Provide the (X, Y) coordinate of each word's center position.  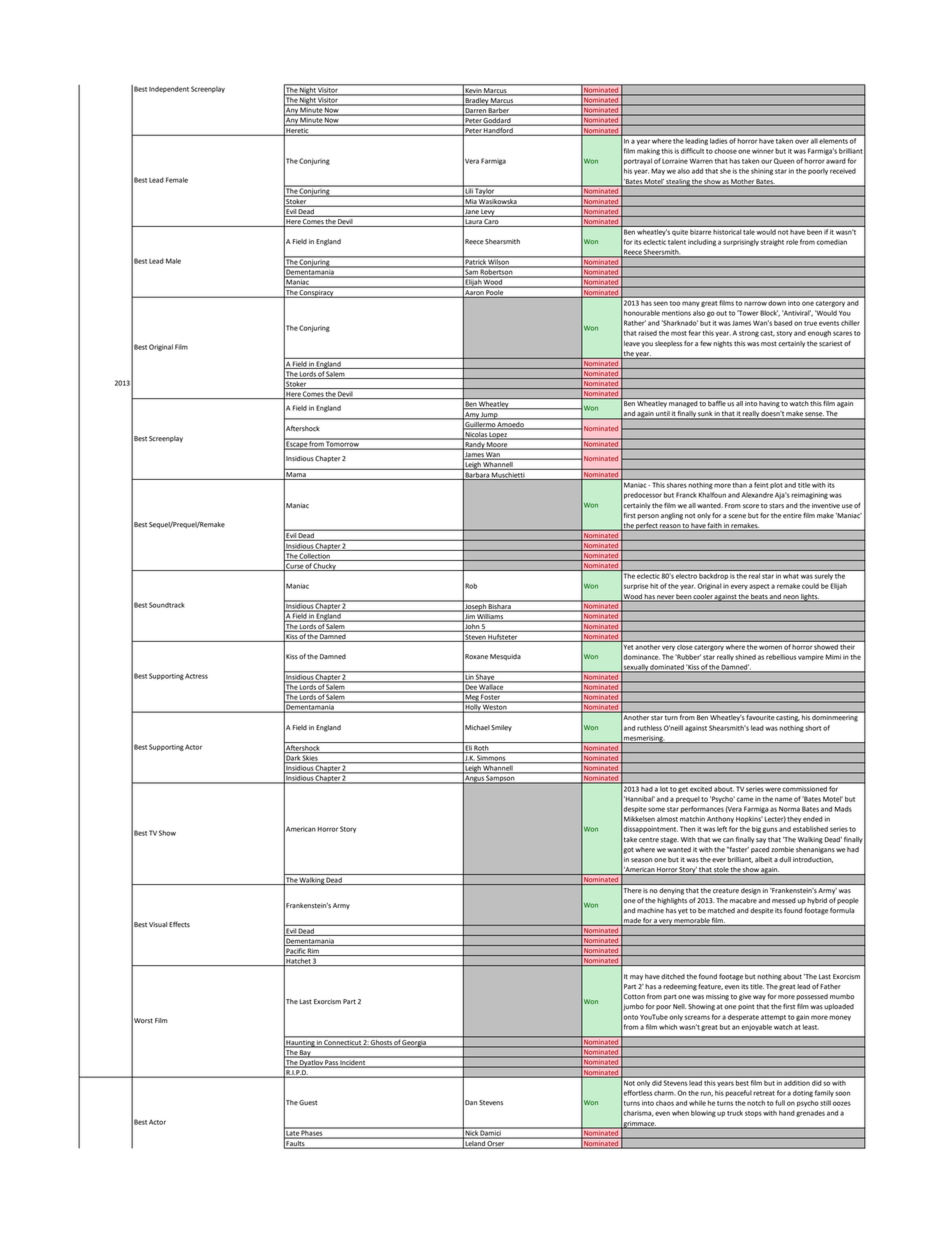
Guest (308, 1103)
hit (654, 586)
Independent (169, 89)
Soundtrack (167, 605)
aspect (759, 587)
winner (763, 151)
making (648, 151)
